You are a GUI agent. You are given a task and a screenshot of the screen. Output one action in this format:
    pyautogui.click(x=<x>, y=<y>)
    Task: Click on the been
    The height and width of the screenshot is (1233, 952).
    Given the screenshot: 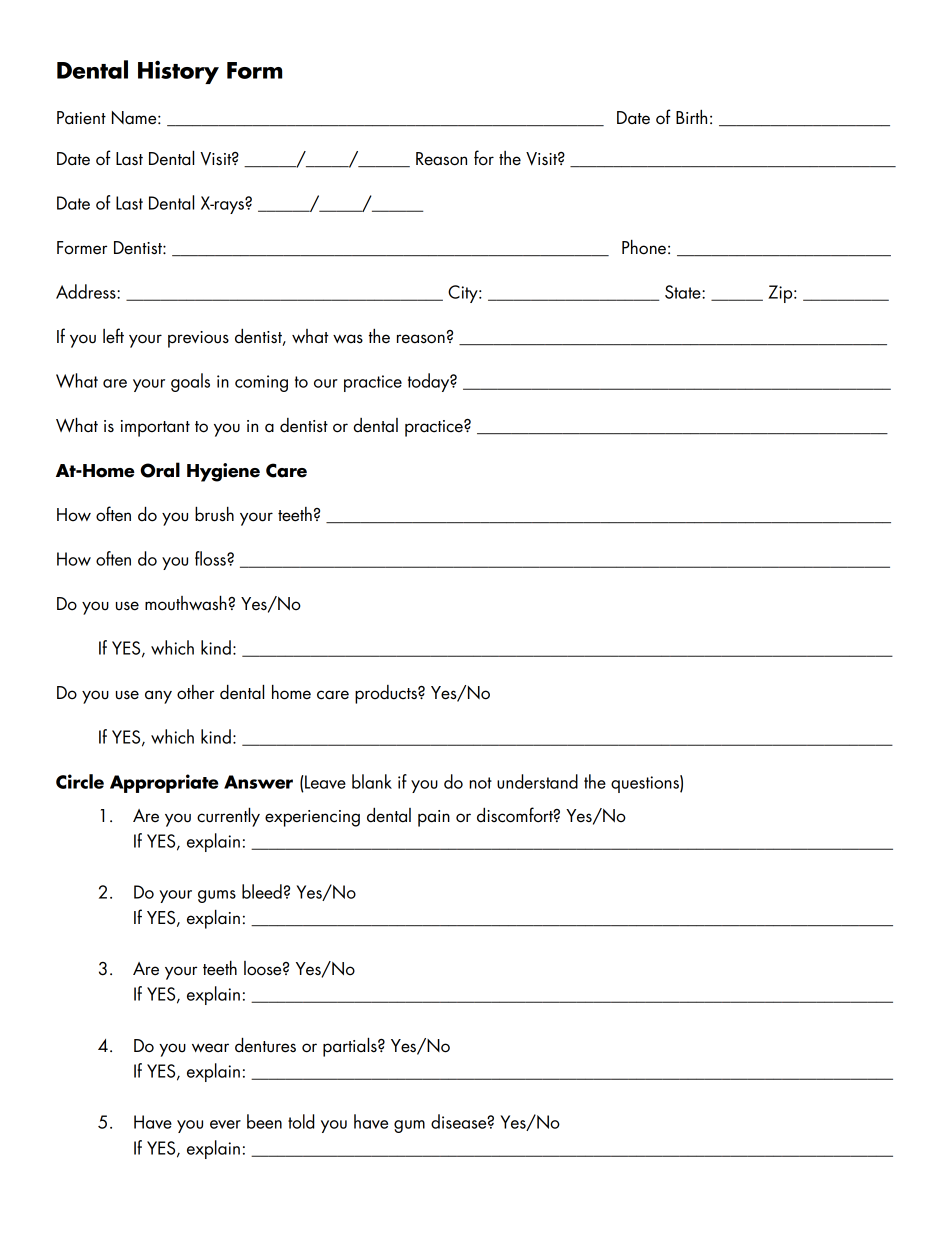 What is the action you would take?
    pyautogui.click(x=264, y=1121)
